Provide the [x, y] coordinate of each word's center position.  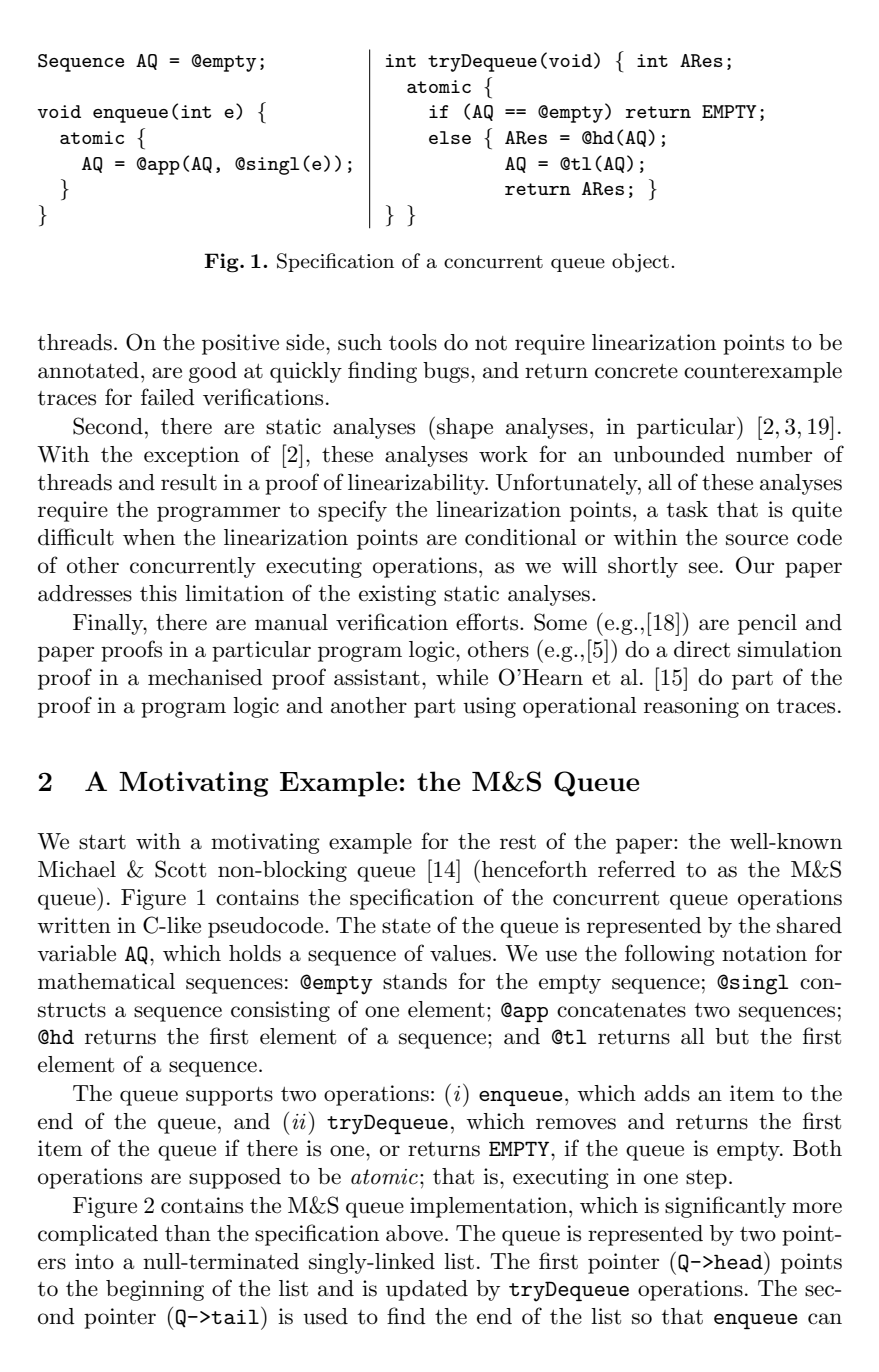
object [640, 263]
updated [427, 1290]
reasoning [691, 707]
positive [240, 344]
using [489, 707]
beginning [155, 1290]
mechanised [205, 677]
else [450, 137]
